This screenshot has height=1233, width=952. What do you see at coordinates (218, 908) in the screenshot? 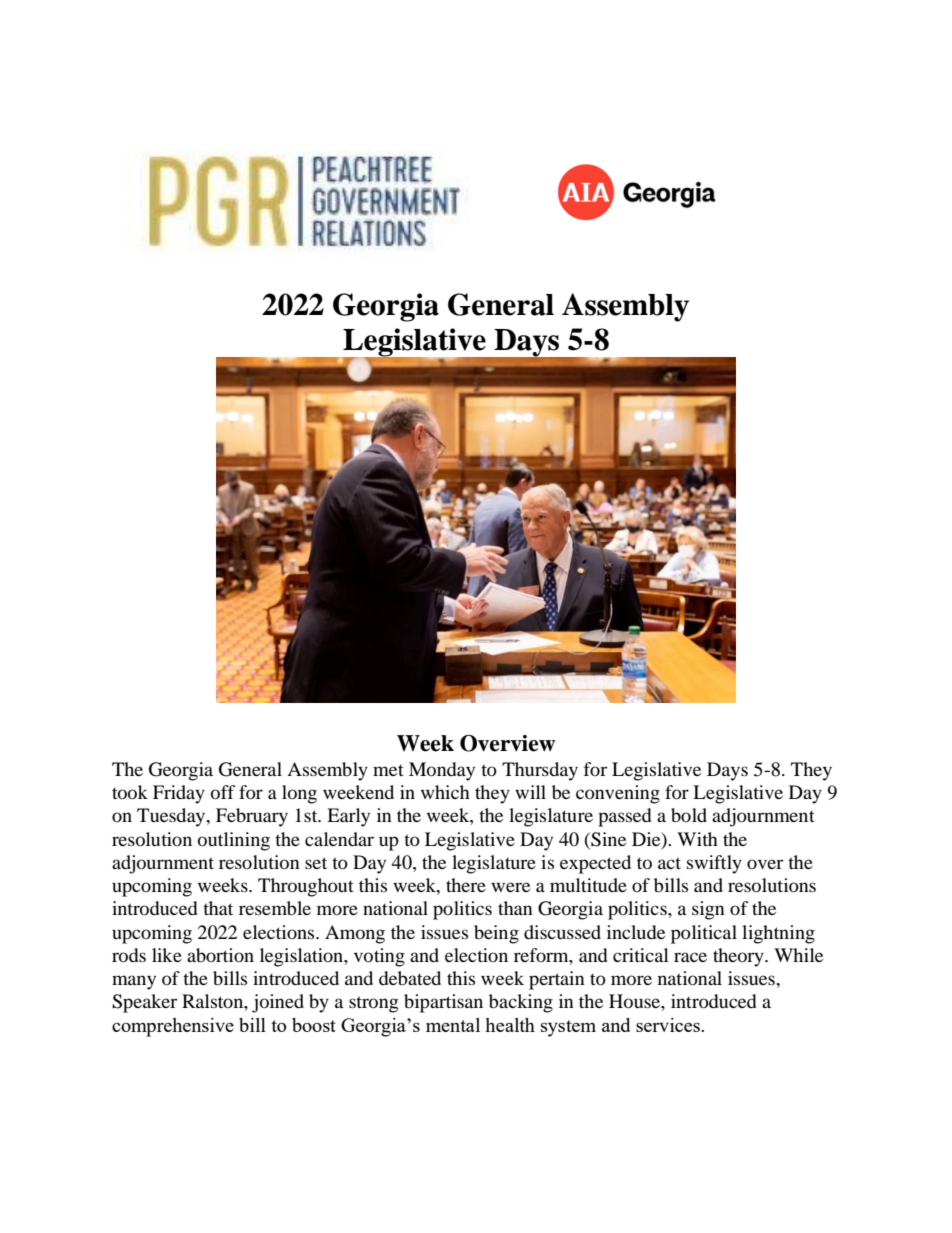
I see `that` at bounding box center [218, 908].
